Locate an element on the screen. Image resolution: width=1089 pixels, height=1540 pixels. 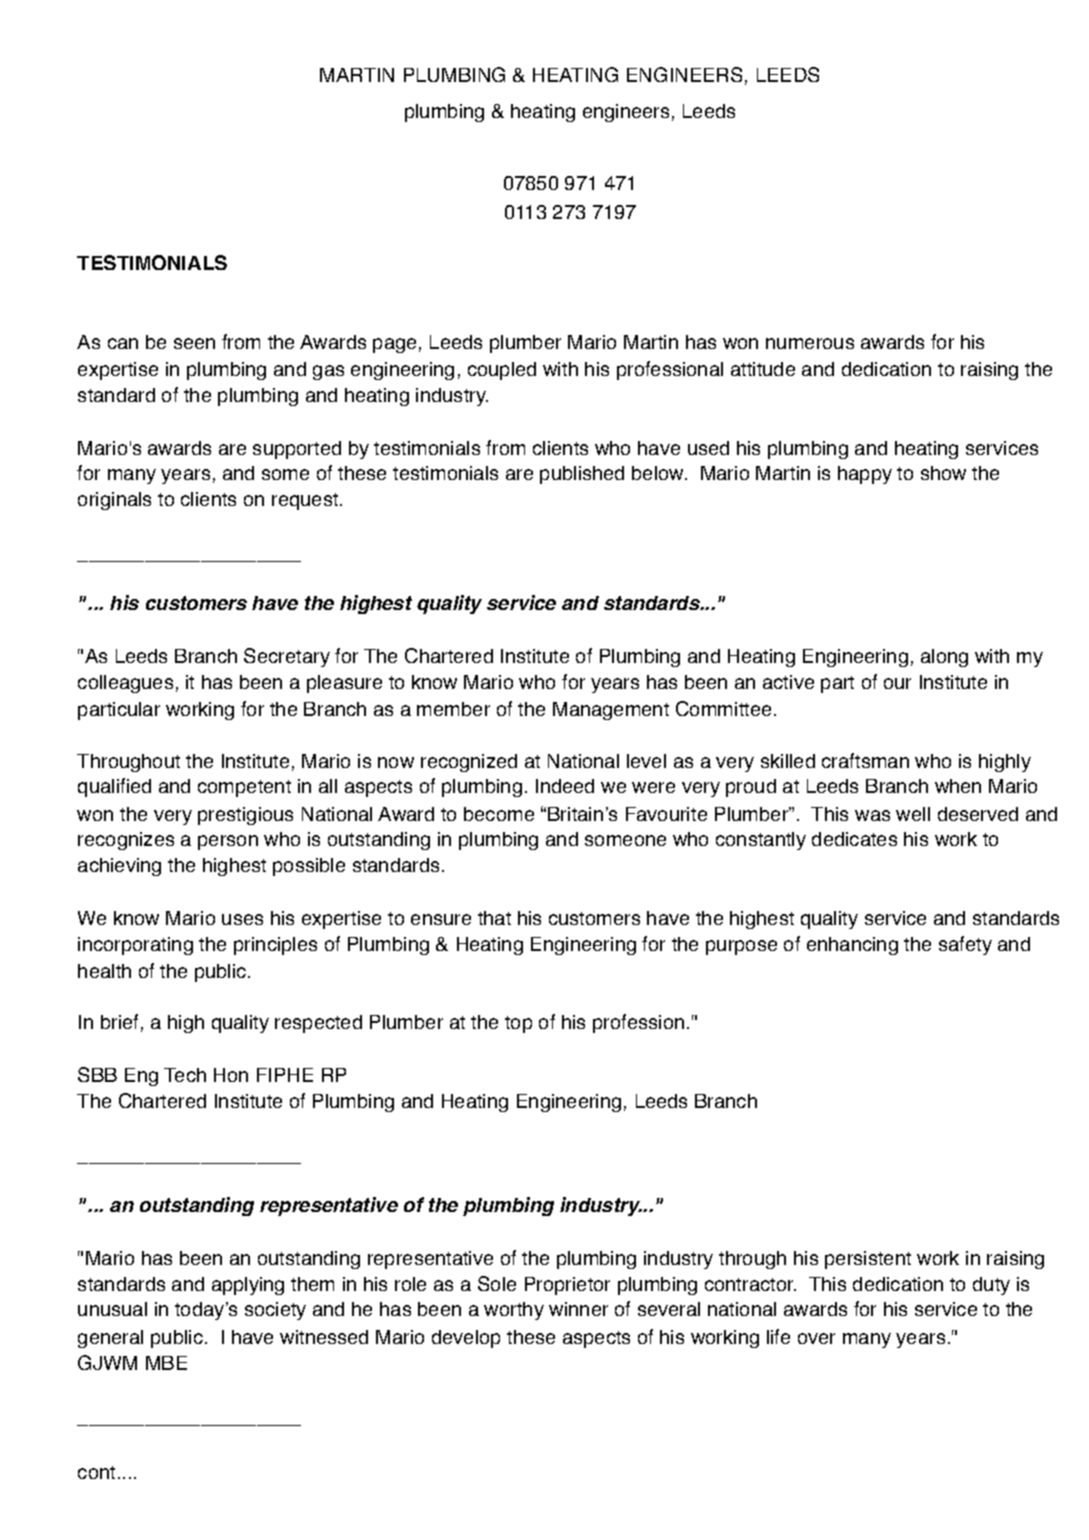
numerous is located at coordinates (810, 343).
